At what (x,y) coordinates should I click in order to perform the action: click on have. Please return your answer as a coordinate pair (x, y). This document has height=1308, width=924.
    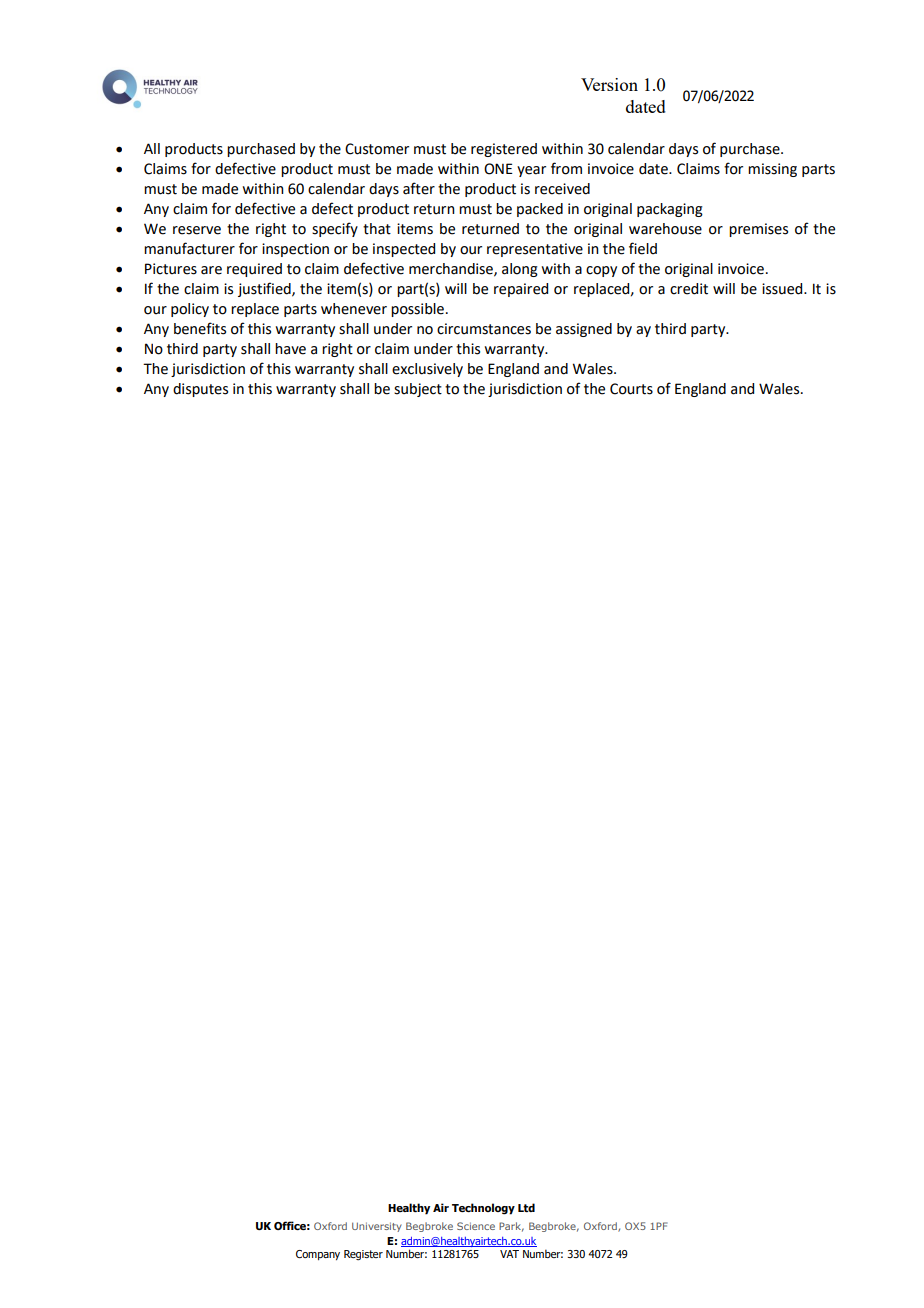
    Looking at the image, I should click on (290, 349).
